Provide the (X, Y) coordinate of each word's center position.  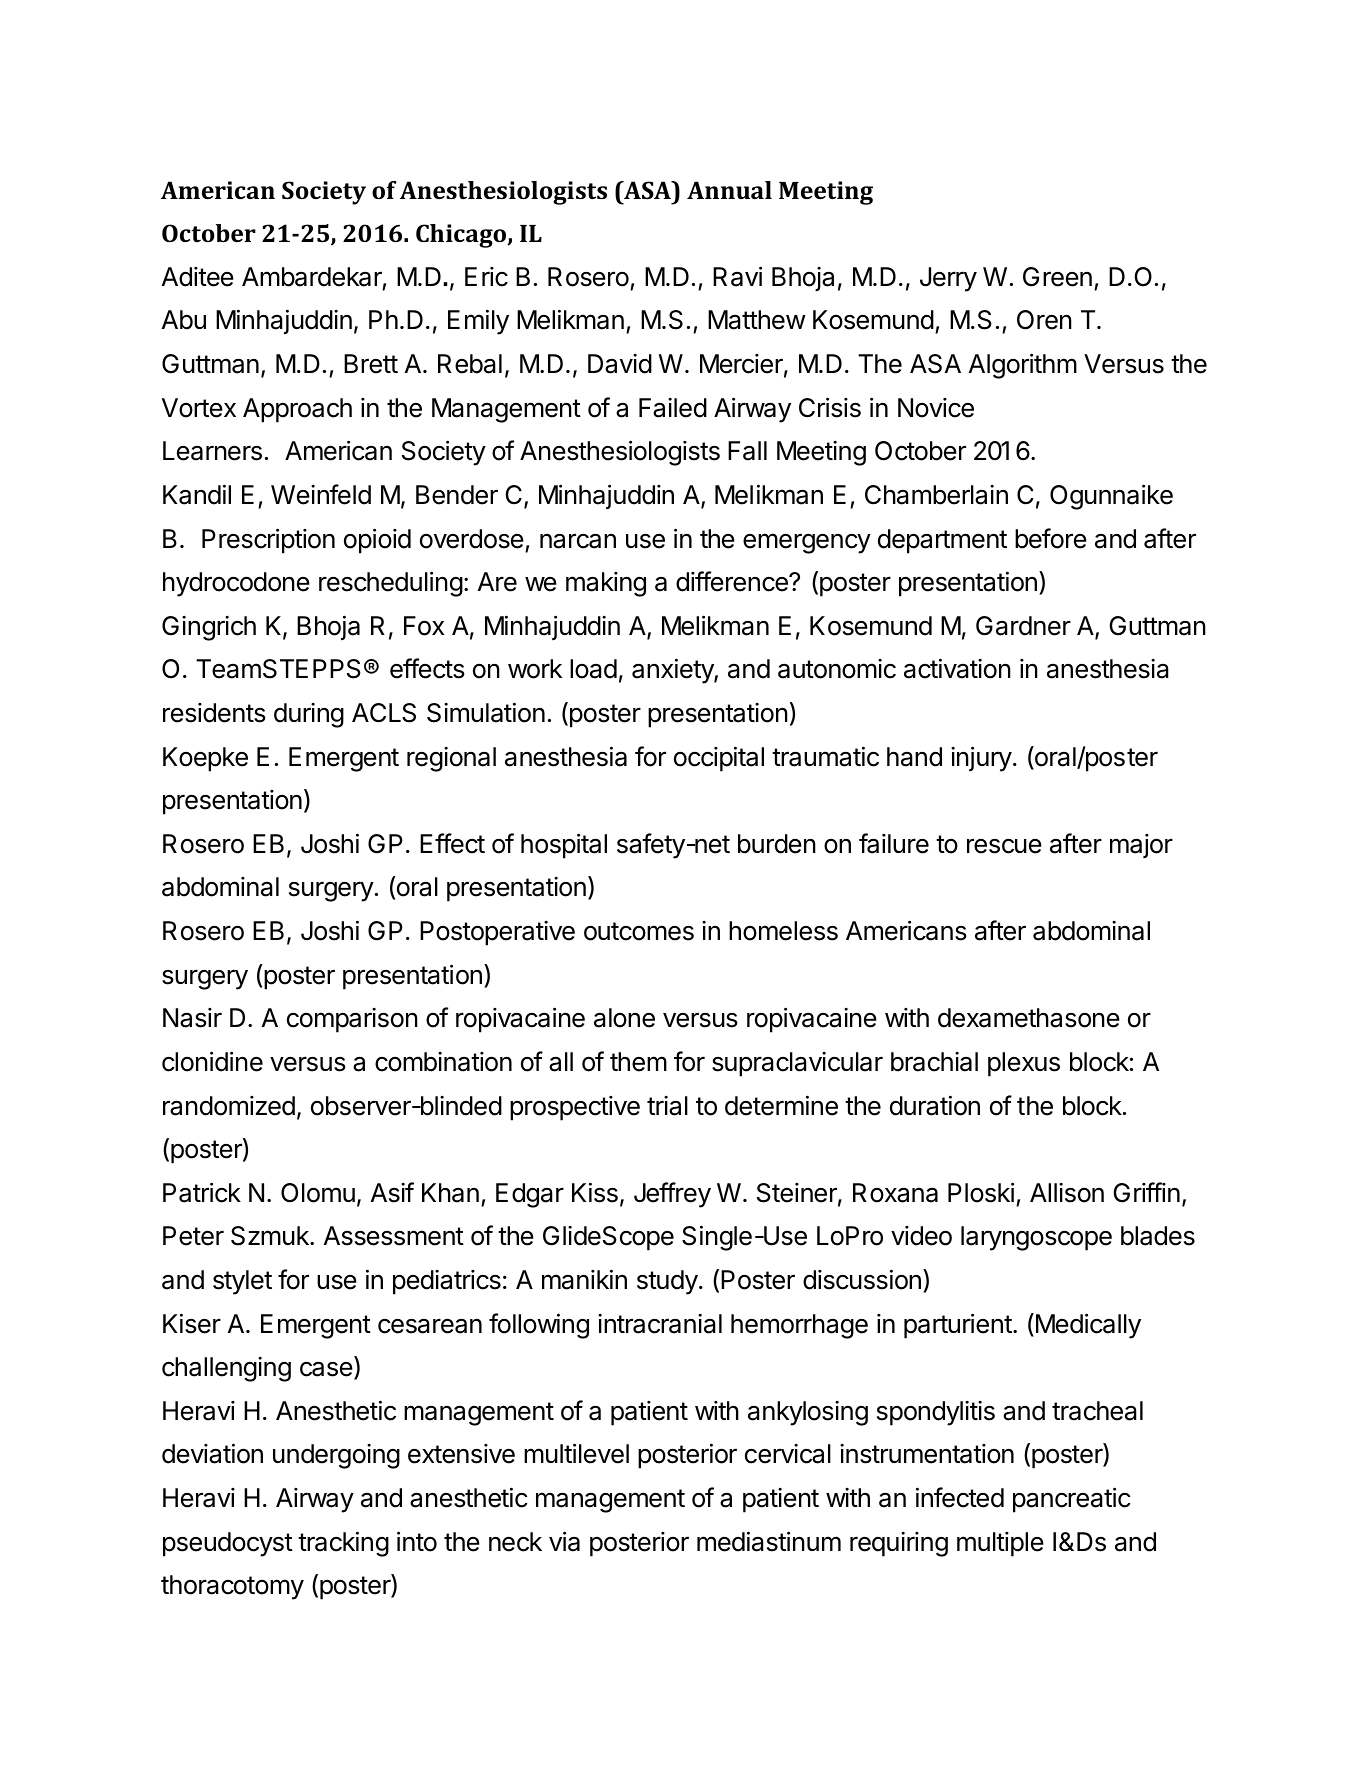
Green (1057, 277)
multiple (1000, 1544)
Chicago (462, 236)
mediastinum (769, 1541)
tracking (343, 1544)
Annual (729, 190)
